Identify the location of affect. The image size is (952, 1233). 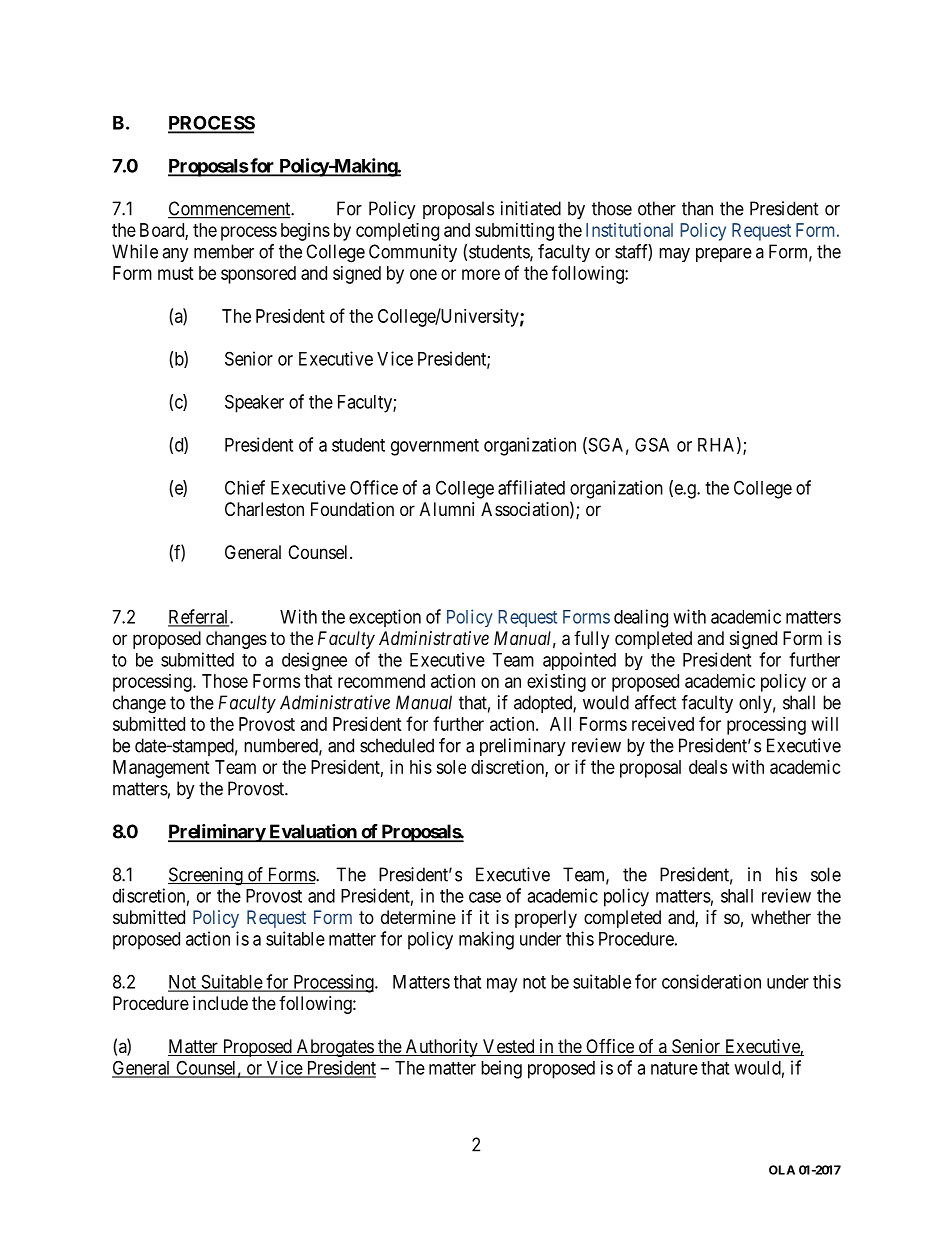
(656, 702).
